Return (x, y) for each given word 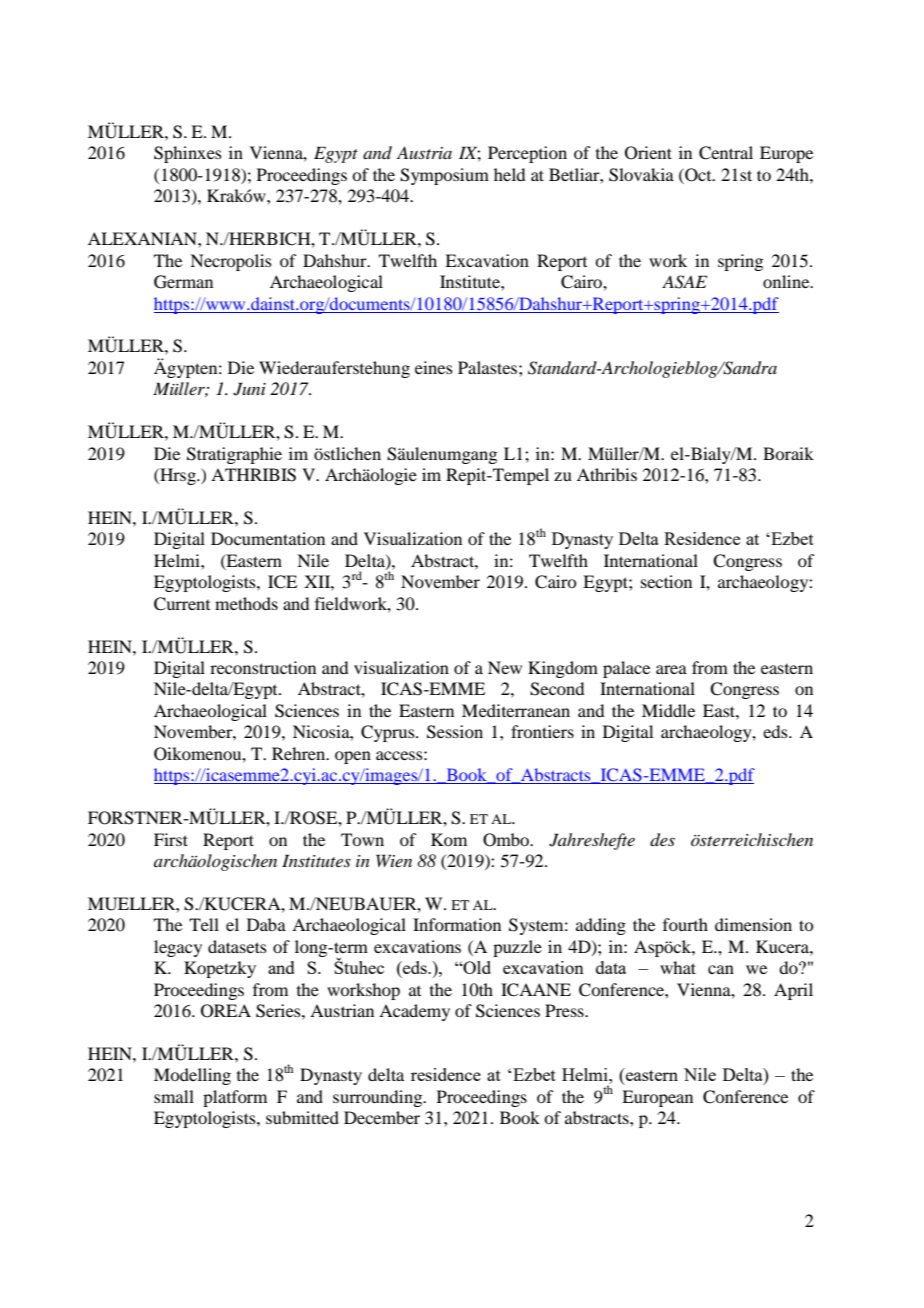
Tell (204, 924)
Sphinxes (188, 154)
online (787, 281)
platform (235, 1098)
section (666, 581)
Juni (249, 389)
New (505, 667)
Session (455, 732)
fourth (685, 924)
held (509, 174)
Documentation (268, 538)
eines (434, 367)
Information (457, 924)
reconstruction (263, 667)
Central (726, 153)
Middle (668, 710)
